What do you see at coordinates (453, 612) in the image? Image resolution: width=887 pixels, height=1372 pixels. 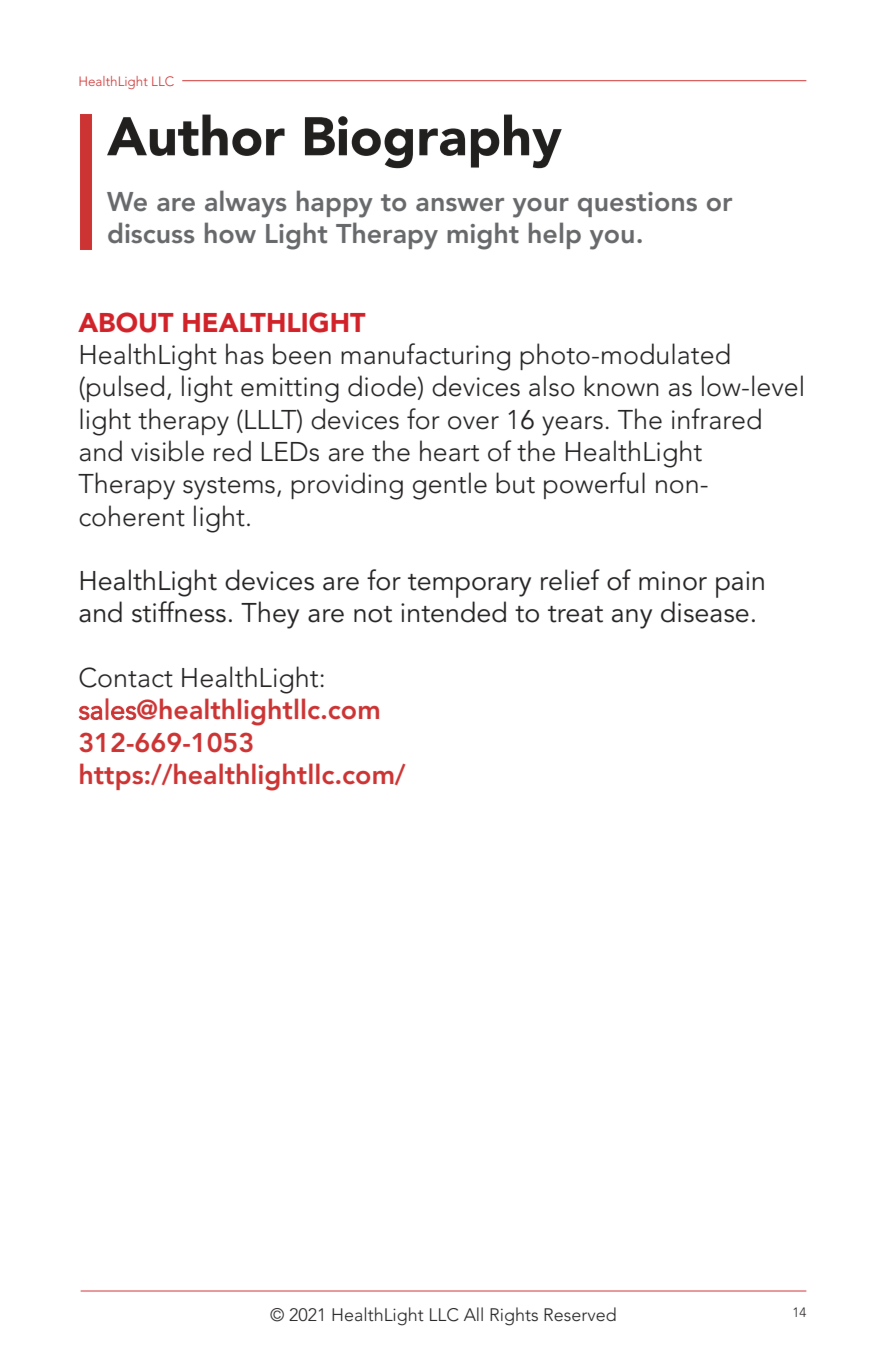 I see `intended` at bounding box center [453, 612].
